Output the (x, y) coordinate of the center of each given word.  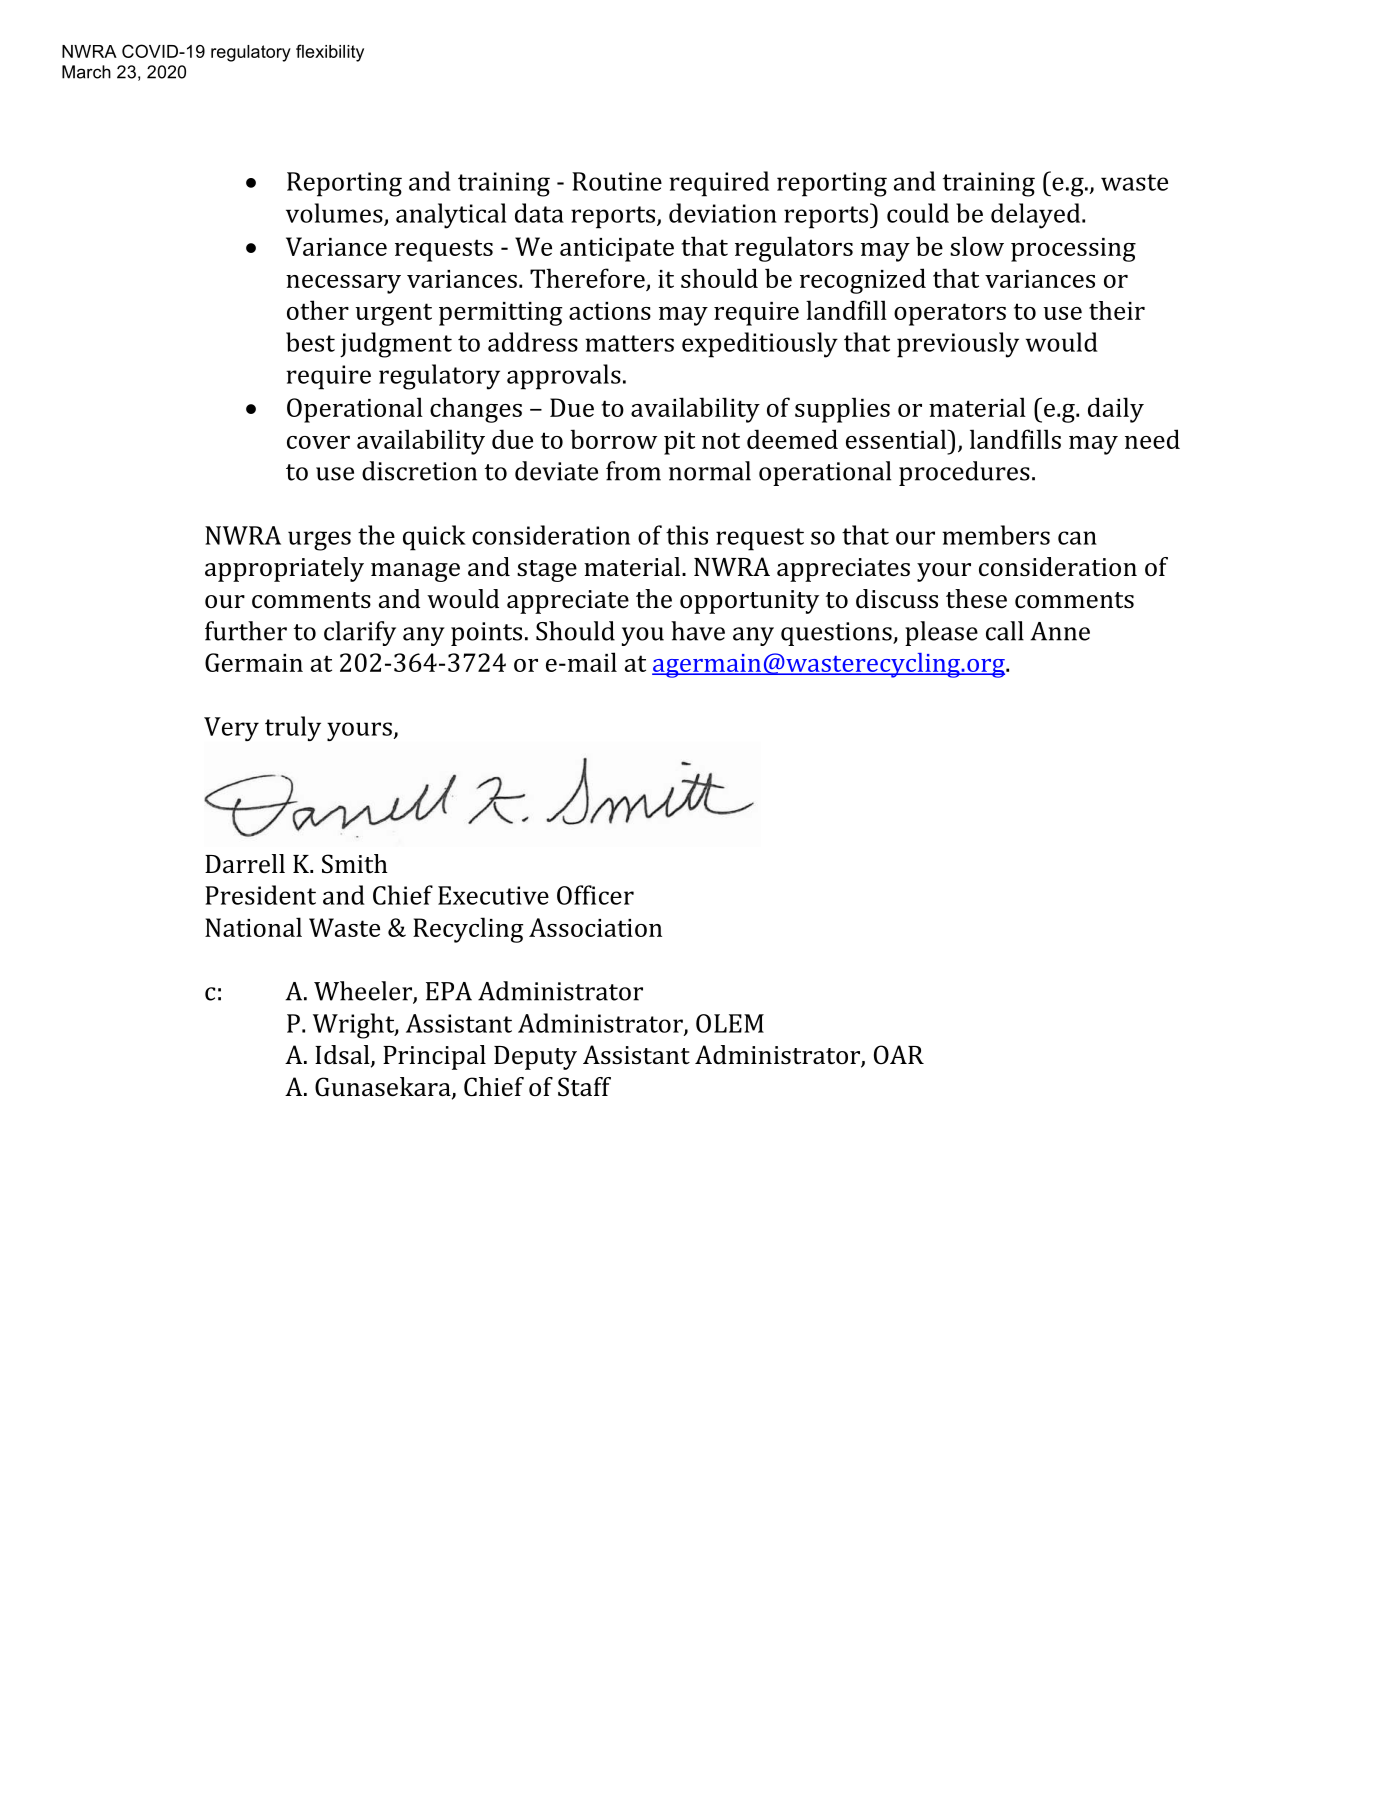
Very (231, 729)
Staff (584, 1087)
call (1005, 631)
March (86, 72)
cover (318, 442)
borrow (613, 439)
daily (1116, 410)
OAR (899, 1054)
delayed (1037, 216)
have (698, 631)
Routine (617, 181)
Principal (434, 1057)
